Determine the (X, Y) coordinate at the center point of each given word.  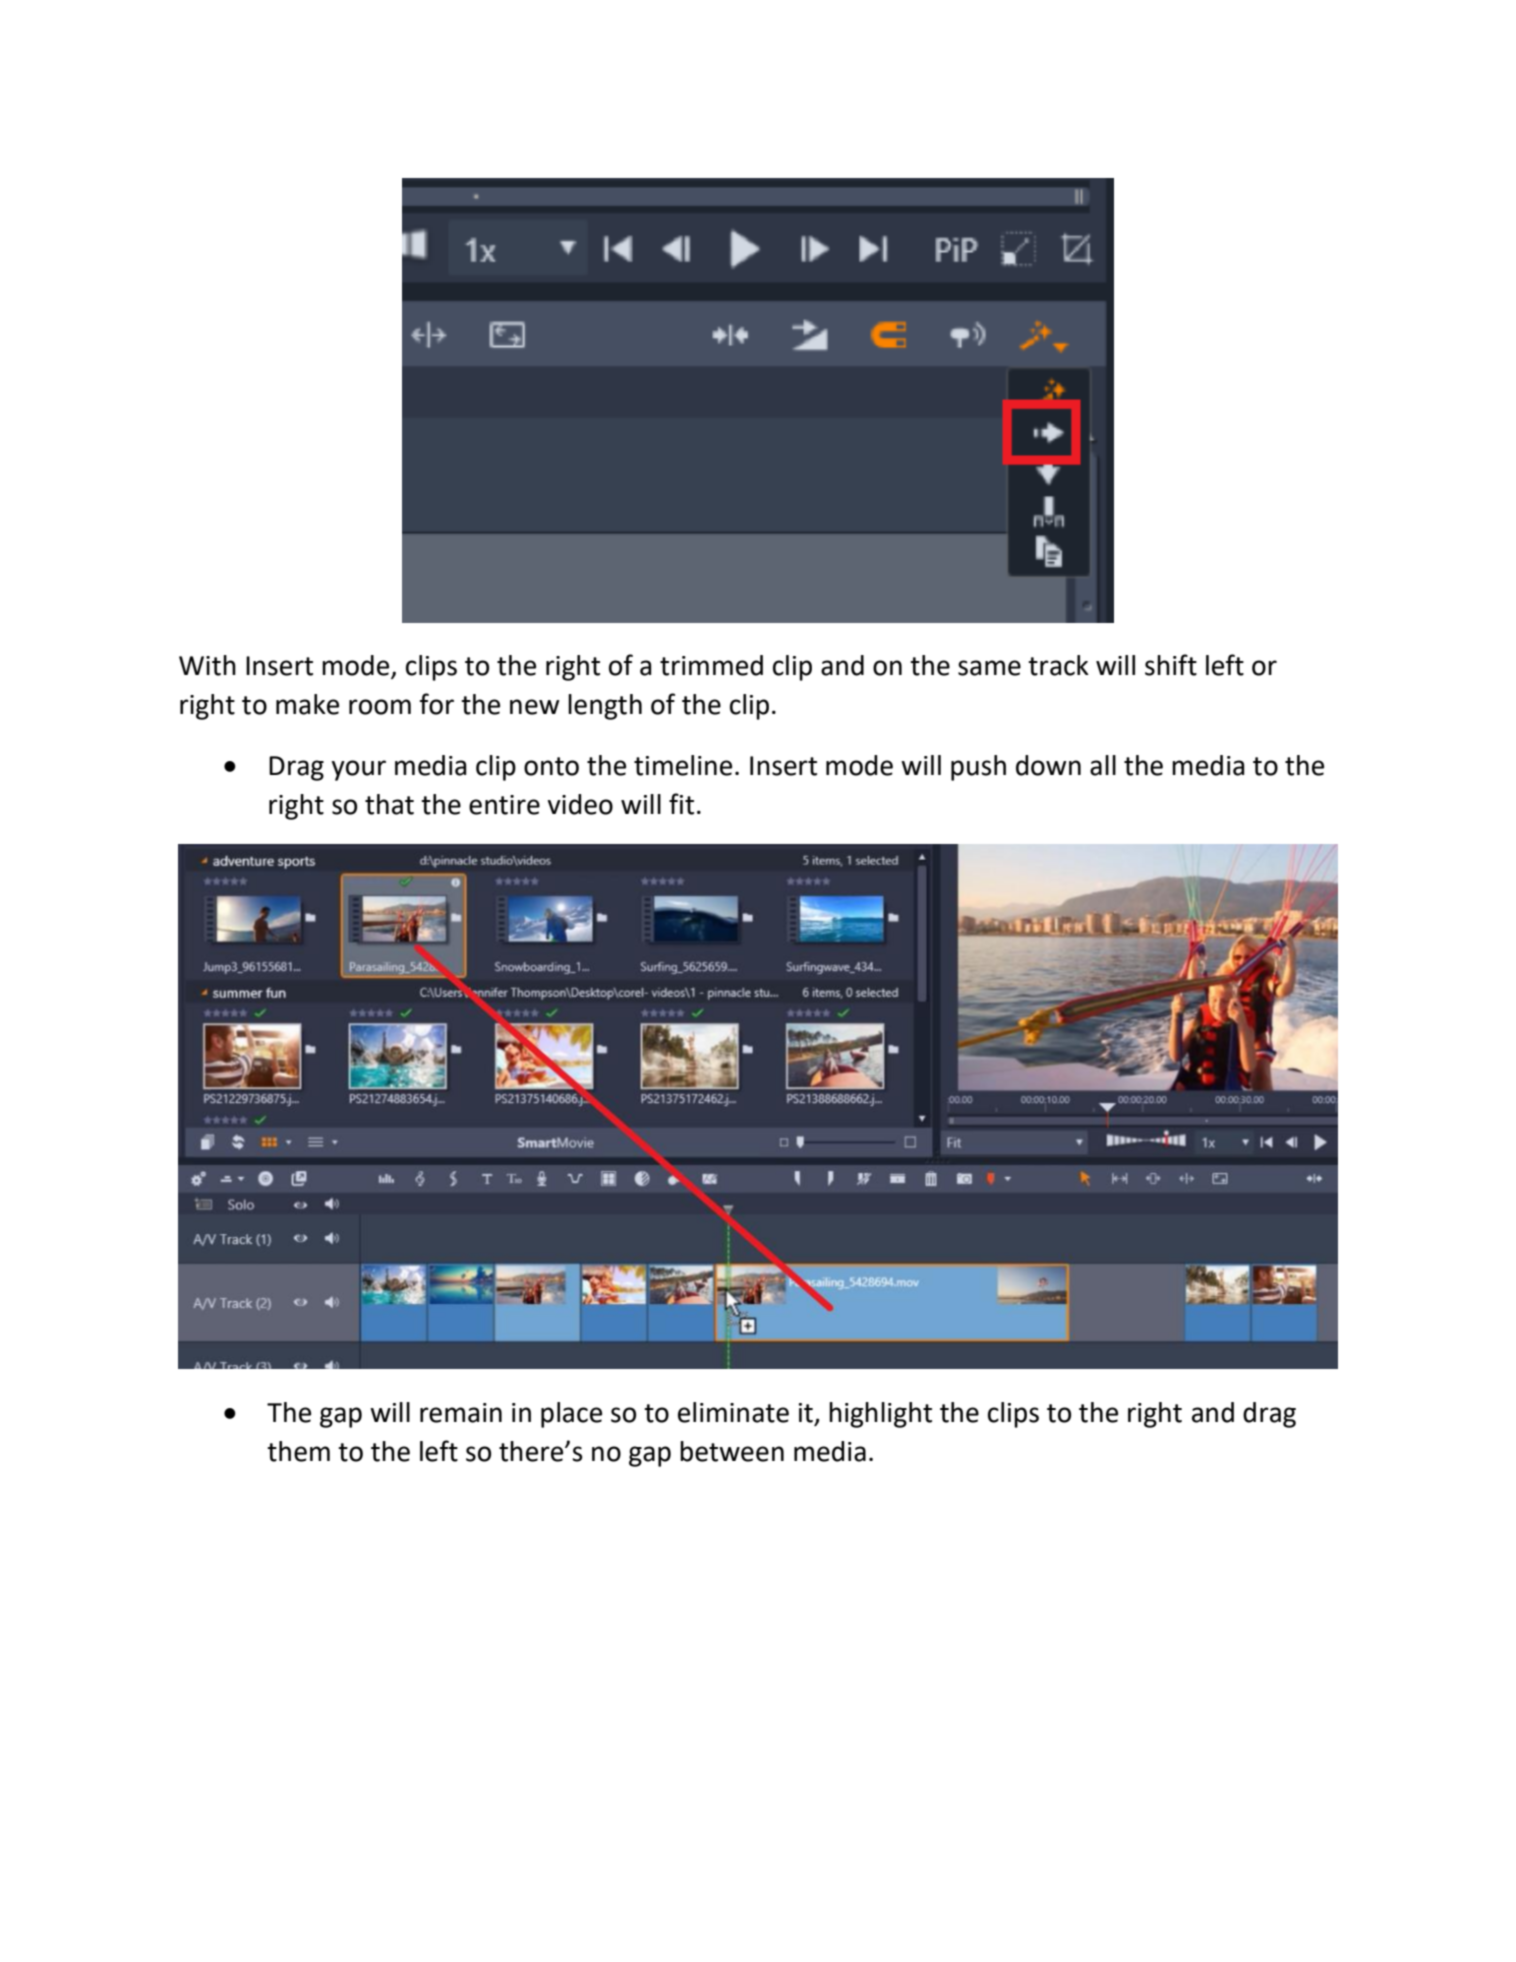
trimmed (711, 665)
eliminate (733, 1412)
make (307, 704)
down (1048, 765)
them (298, 1451)
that (389, 804)
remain (461, 1413)
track (1058, 665)
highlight (880, 1415)
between (732, 1451)
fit (681, 804)
